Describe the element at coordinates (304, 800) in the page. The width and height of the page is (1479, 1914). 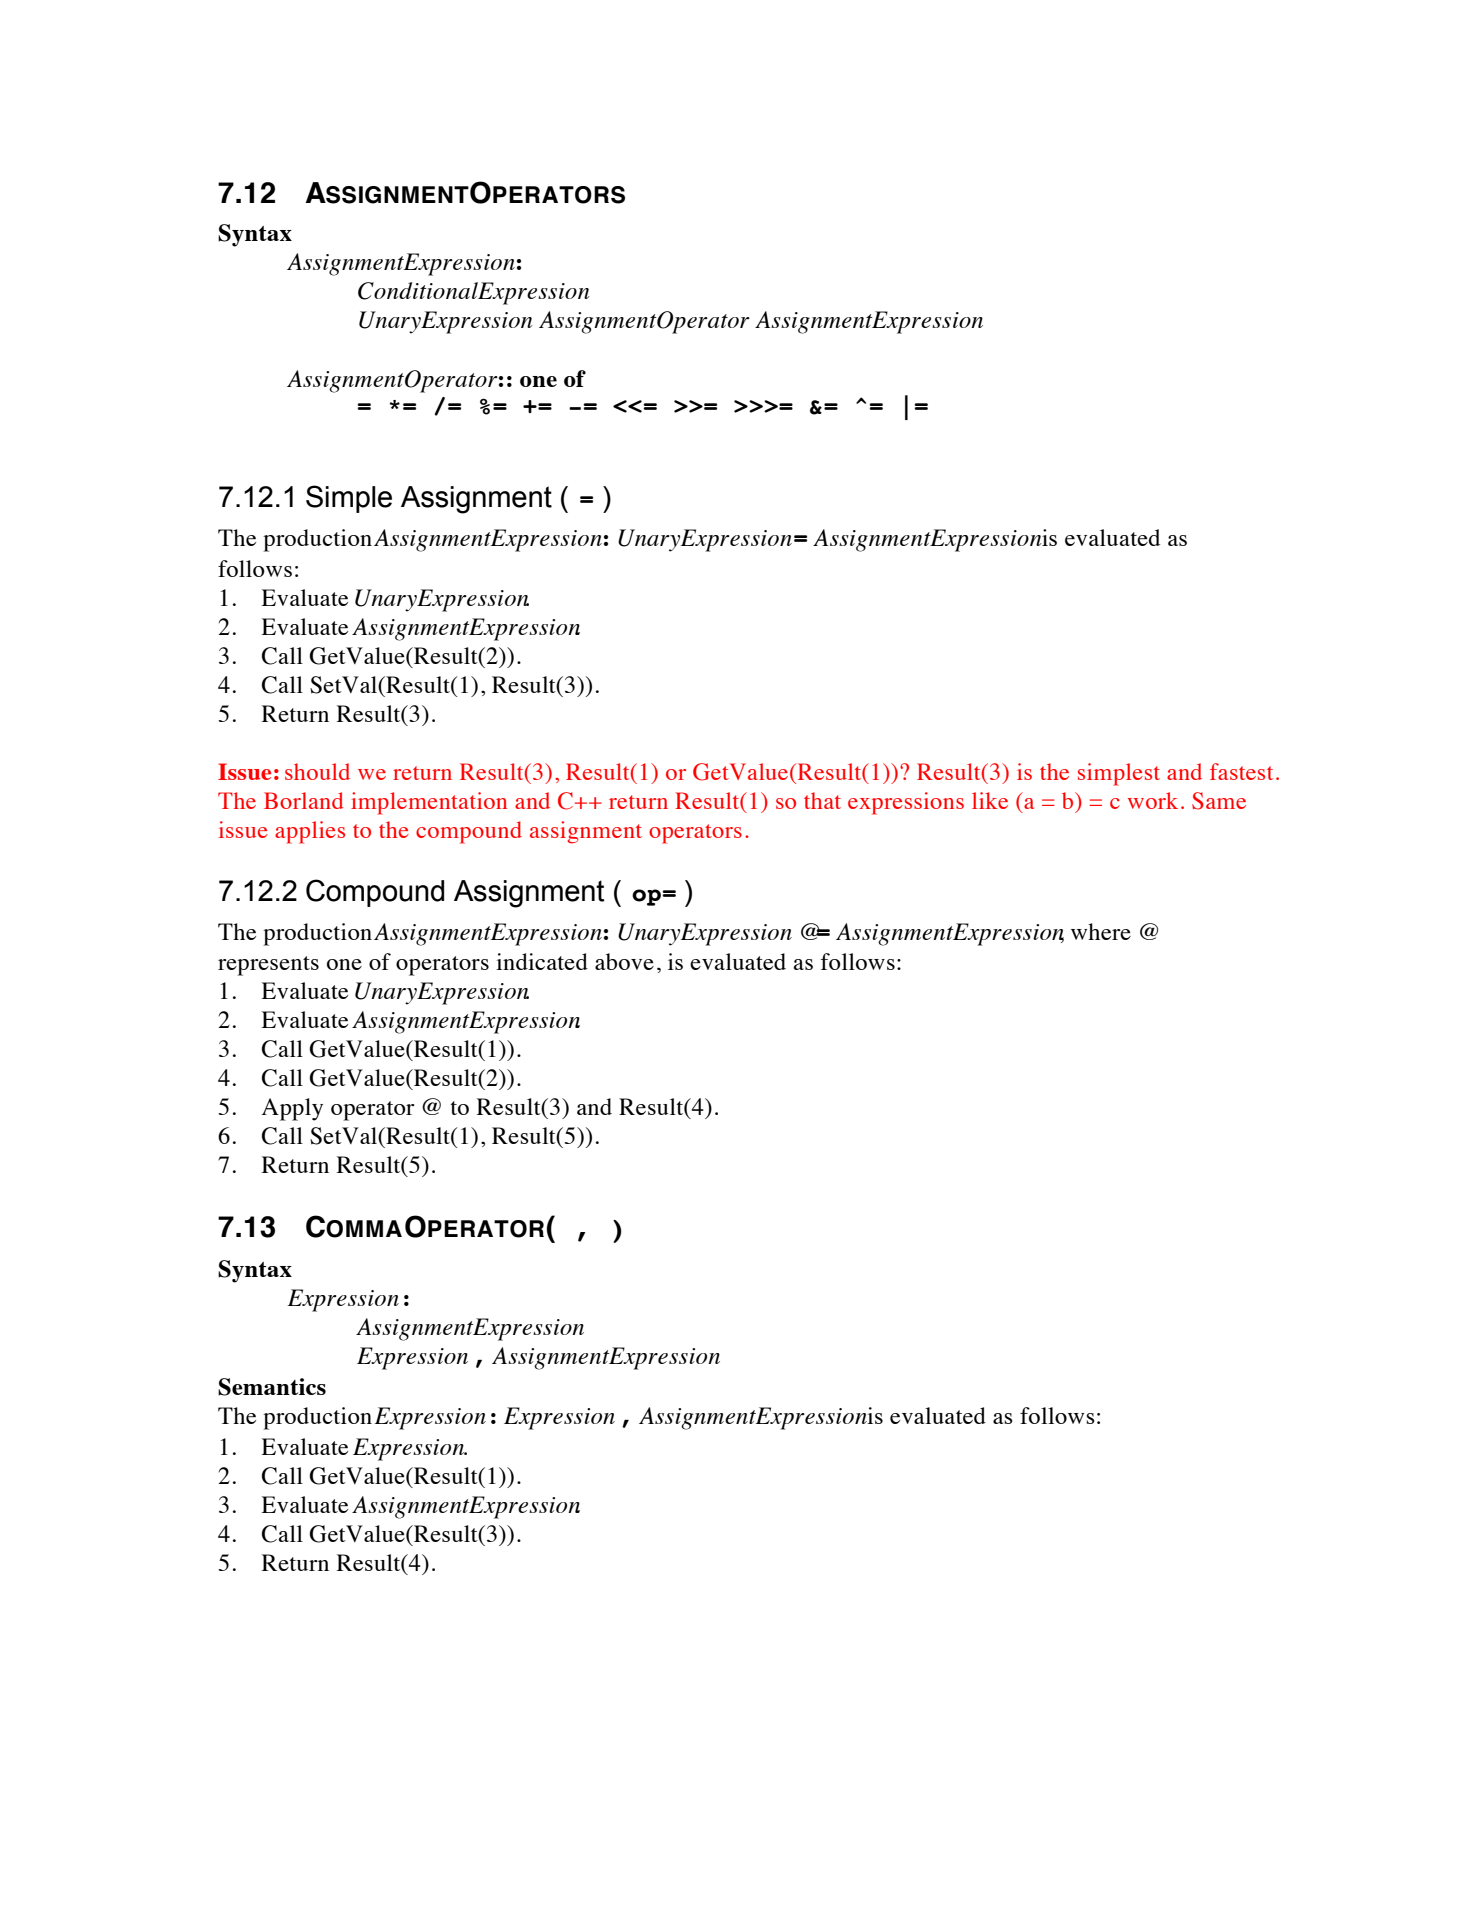
I see `Borland` at that location.
